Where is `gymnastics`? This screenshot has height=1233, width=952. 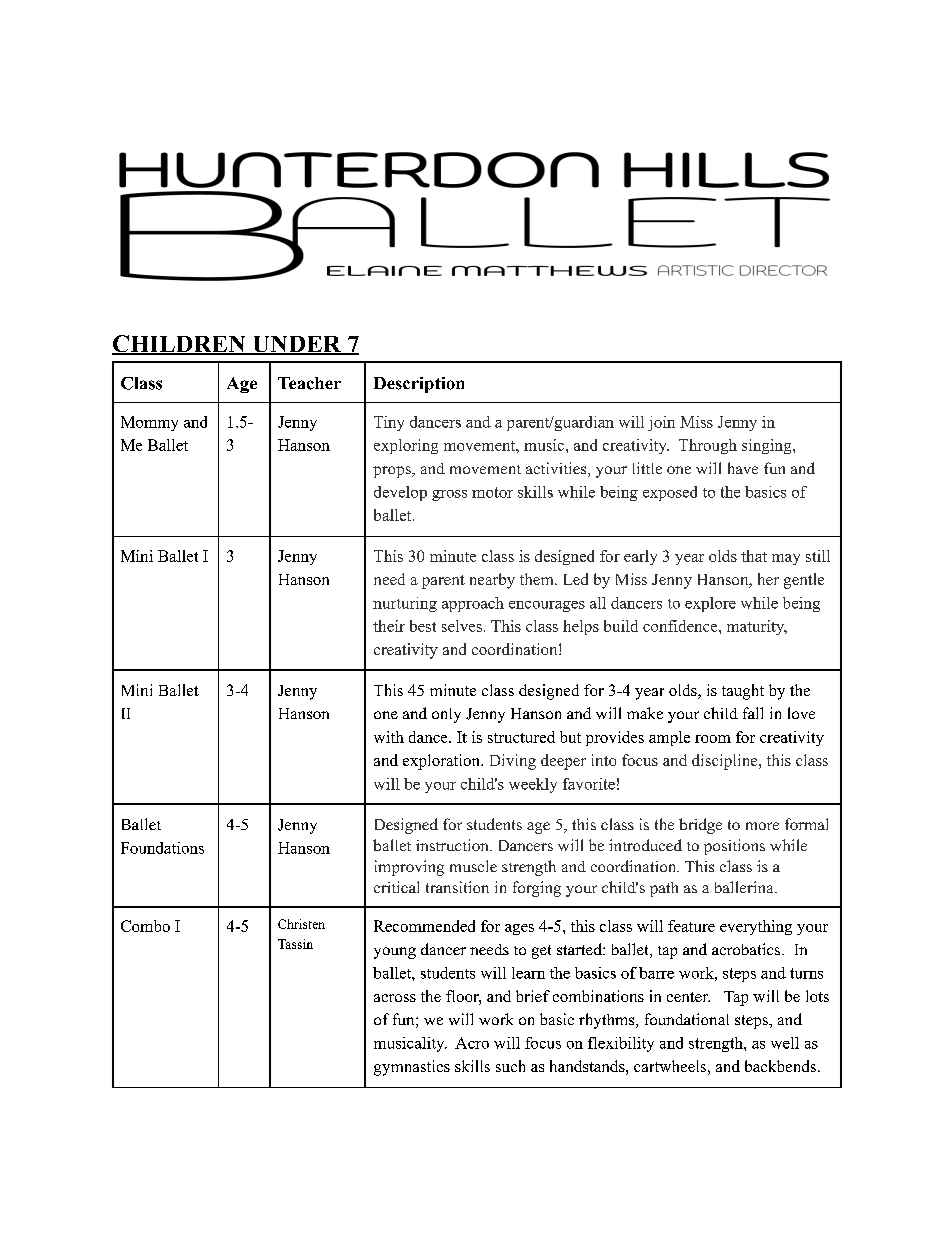 gymnastics is located at coordinates (412, 1068).
